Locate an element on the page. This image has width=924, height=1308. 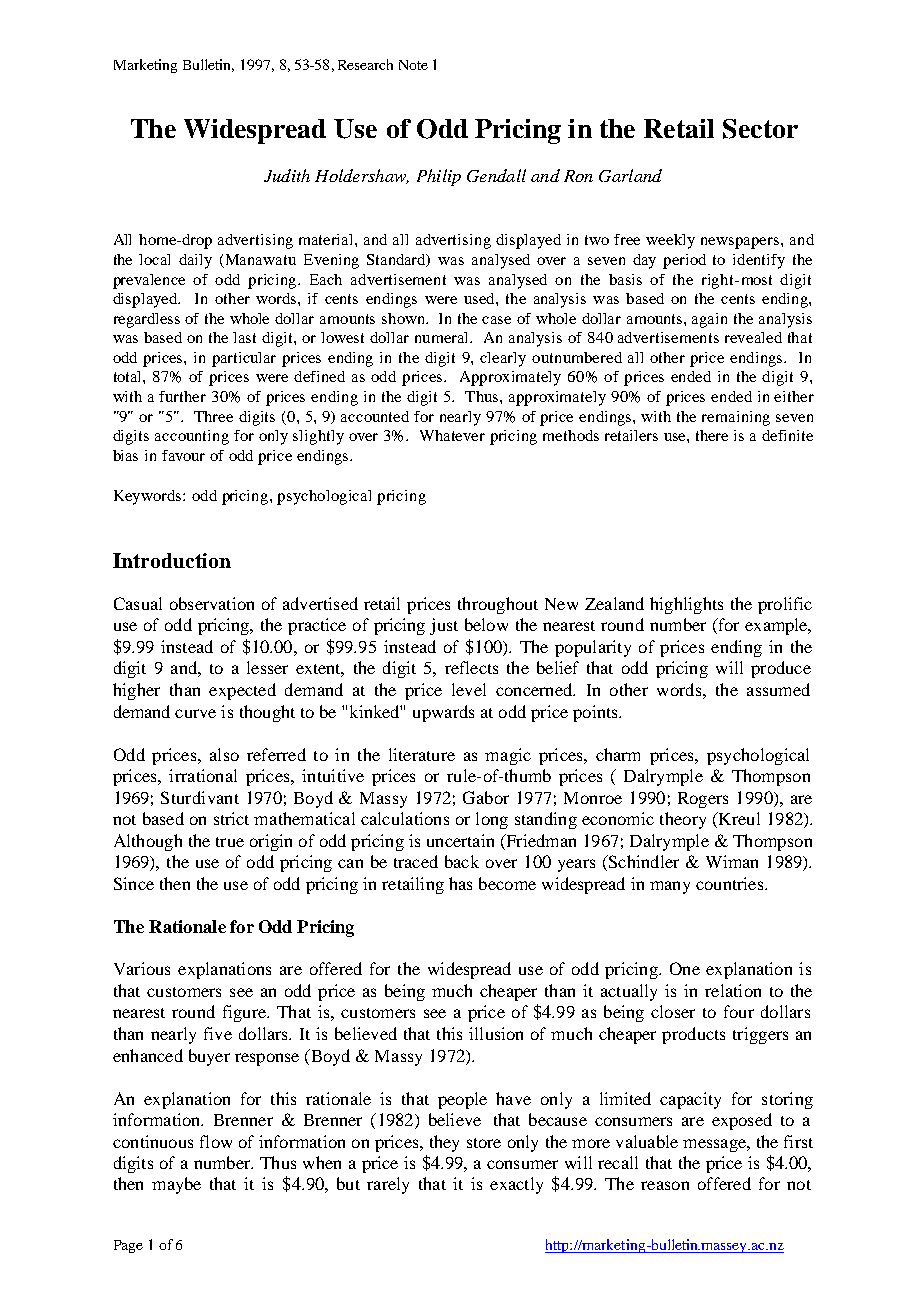
maybe is located at coordinates (176, 1185).
